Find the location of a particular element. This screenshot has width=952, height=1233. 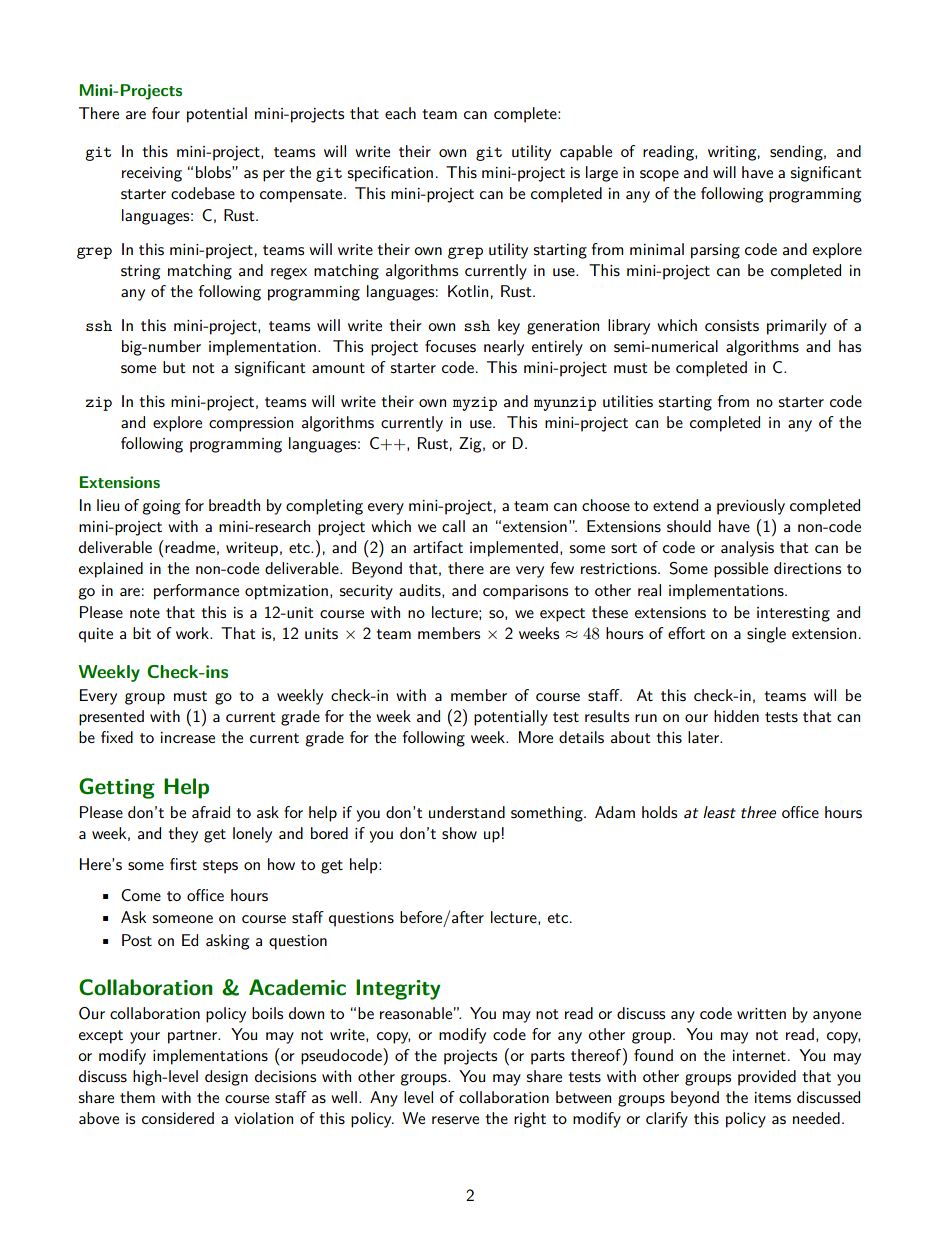

comparisons is located at coordinates (525, 592).
